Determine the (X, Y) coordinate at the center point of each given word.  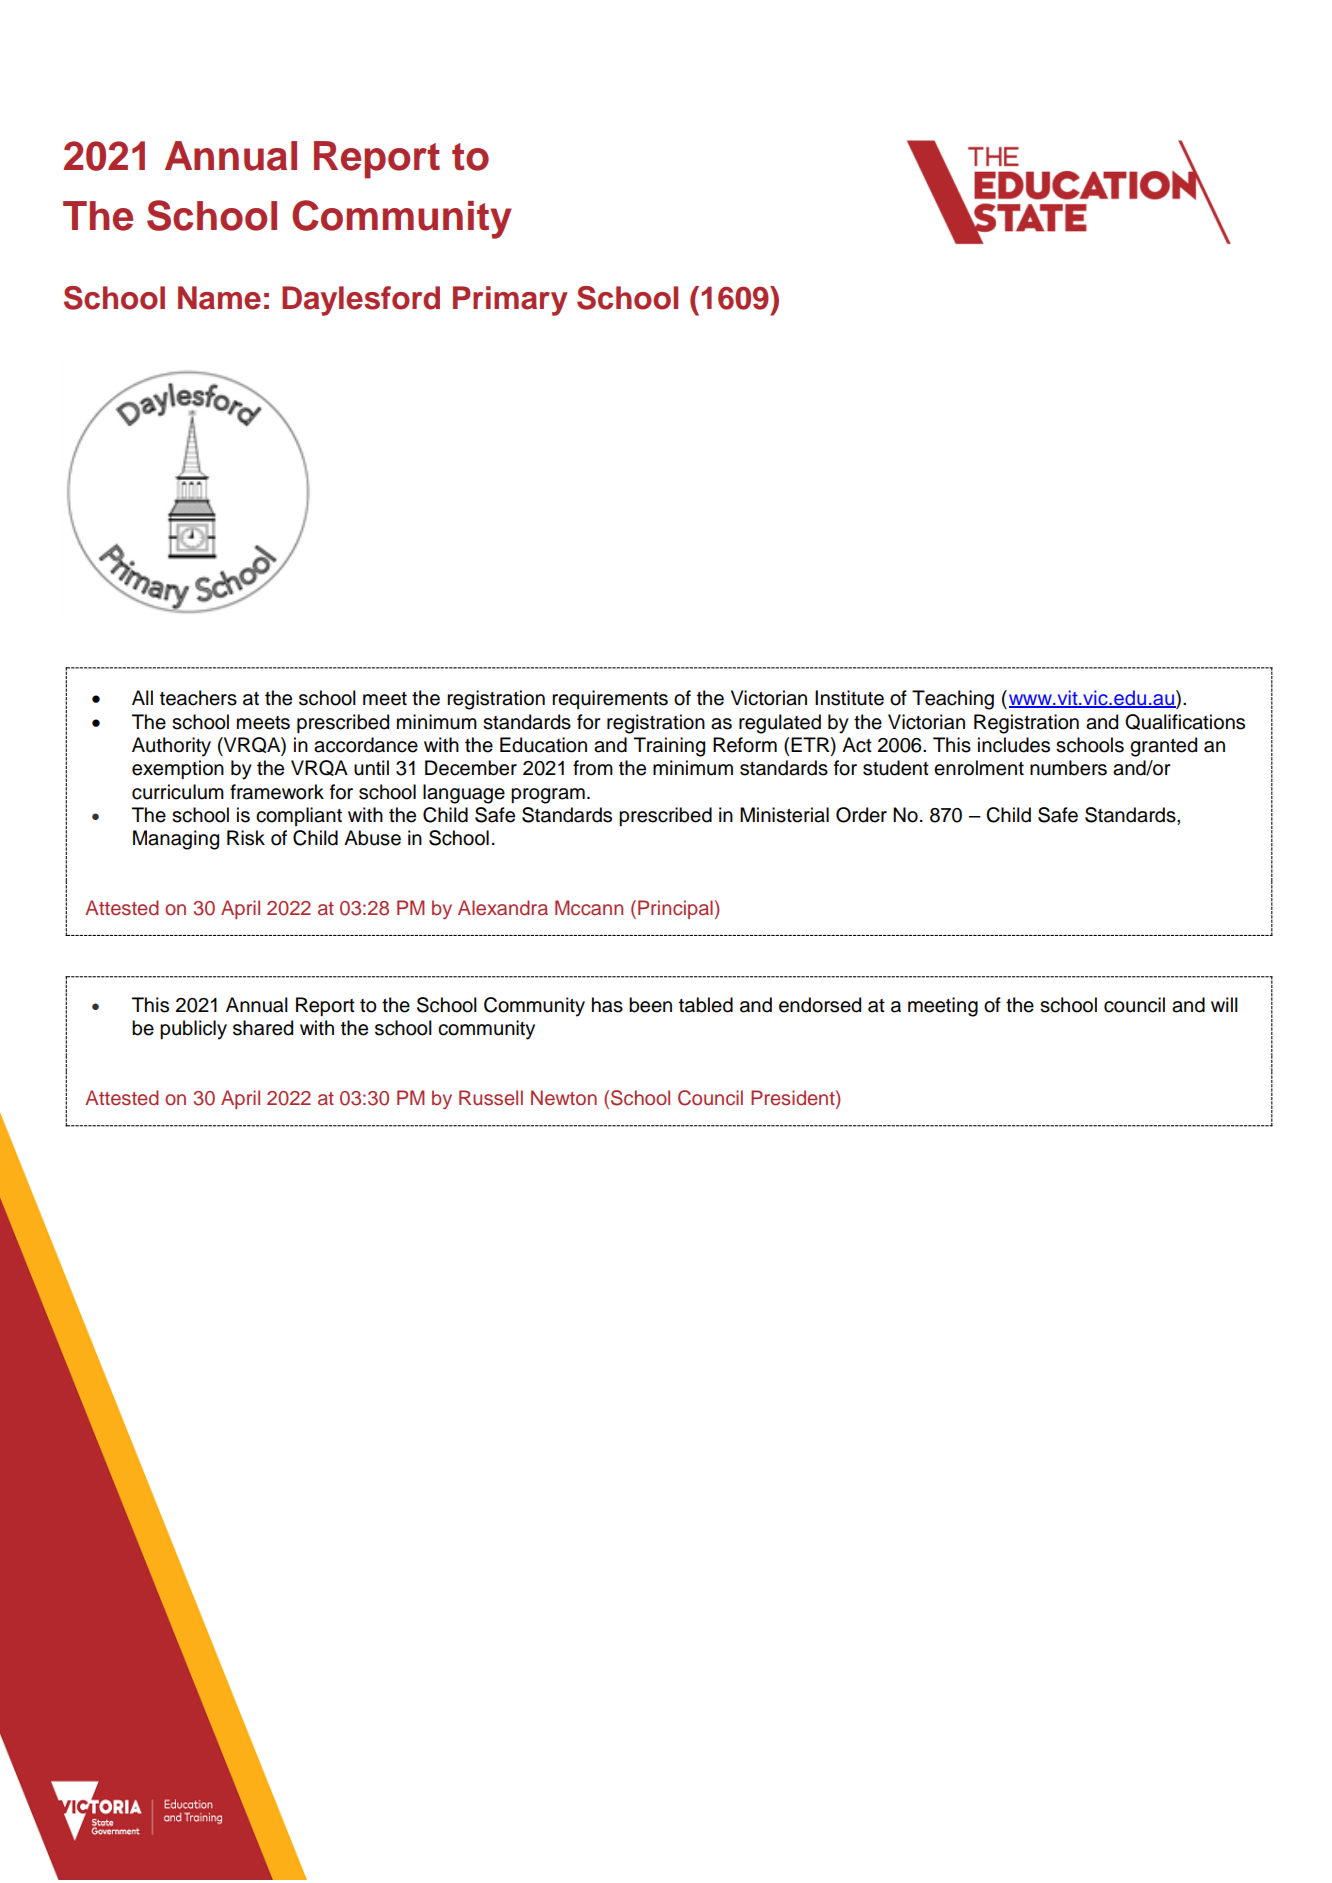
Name (219, 298)
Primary (510, 301)
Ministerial (784, 815)
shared (263, 1028)
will (1224, 1004)
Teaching (953, 700)
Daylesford (361, 301)
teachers (198, 698)
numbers (1068, 768)
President (794, 1099)
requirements (610, 699)
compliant (299, 816)
